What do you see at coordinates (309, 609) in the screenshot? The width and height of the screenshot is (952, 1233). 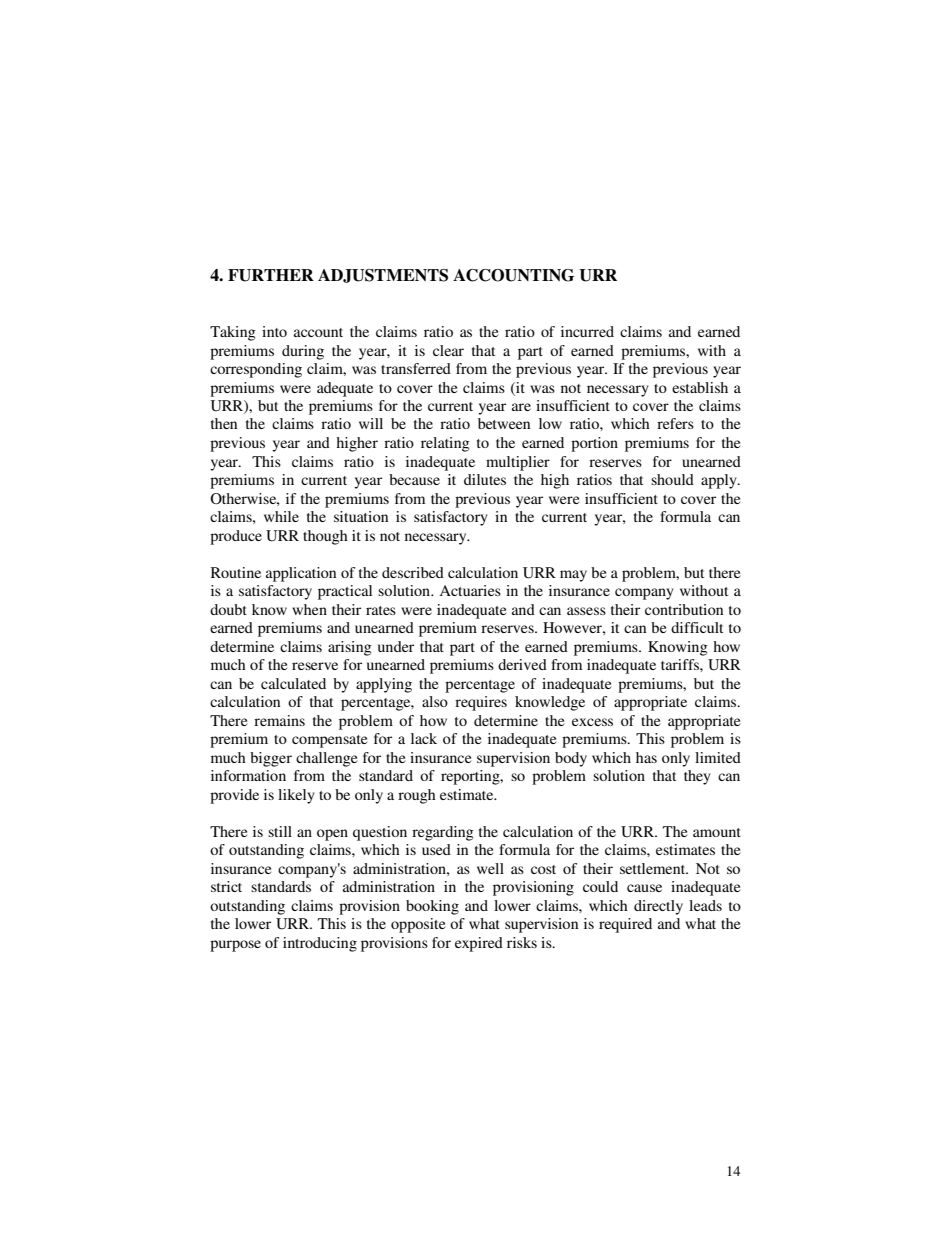 I see `when` at bounding box center [309, 609].
